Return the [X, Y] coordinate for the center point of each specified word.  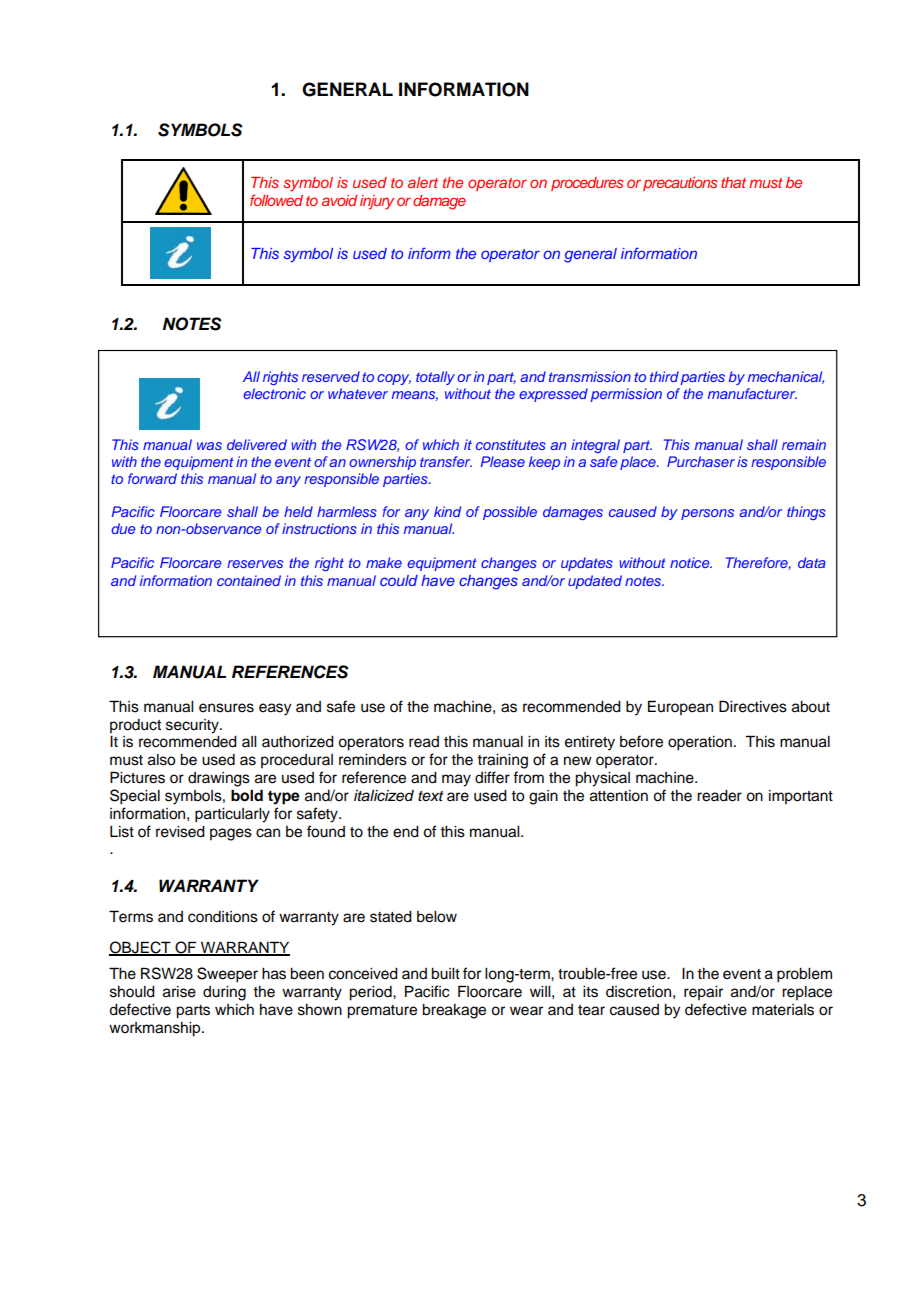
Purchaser [701, 461]
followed [276, 200]
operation [700, 743]
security [193, 726]
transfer [446, 461]
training [502, 761]
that [733, 182]
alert [423, 182]
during [224, 993]
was [209, 446]
